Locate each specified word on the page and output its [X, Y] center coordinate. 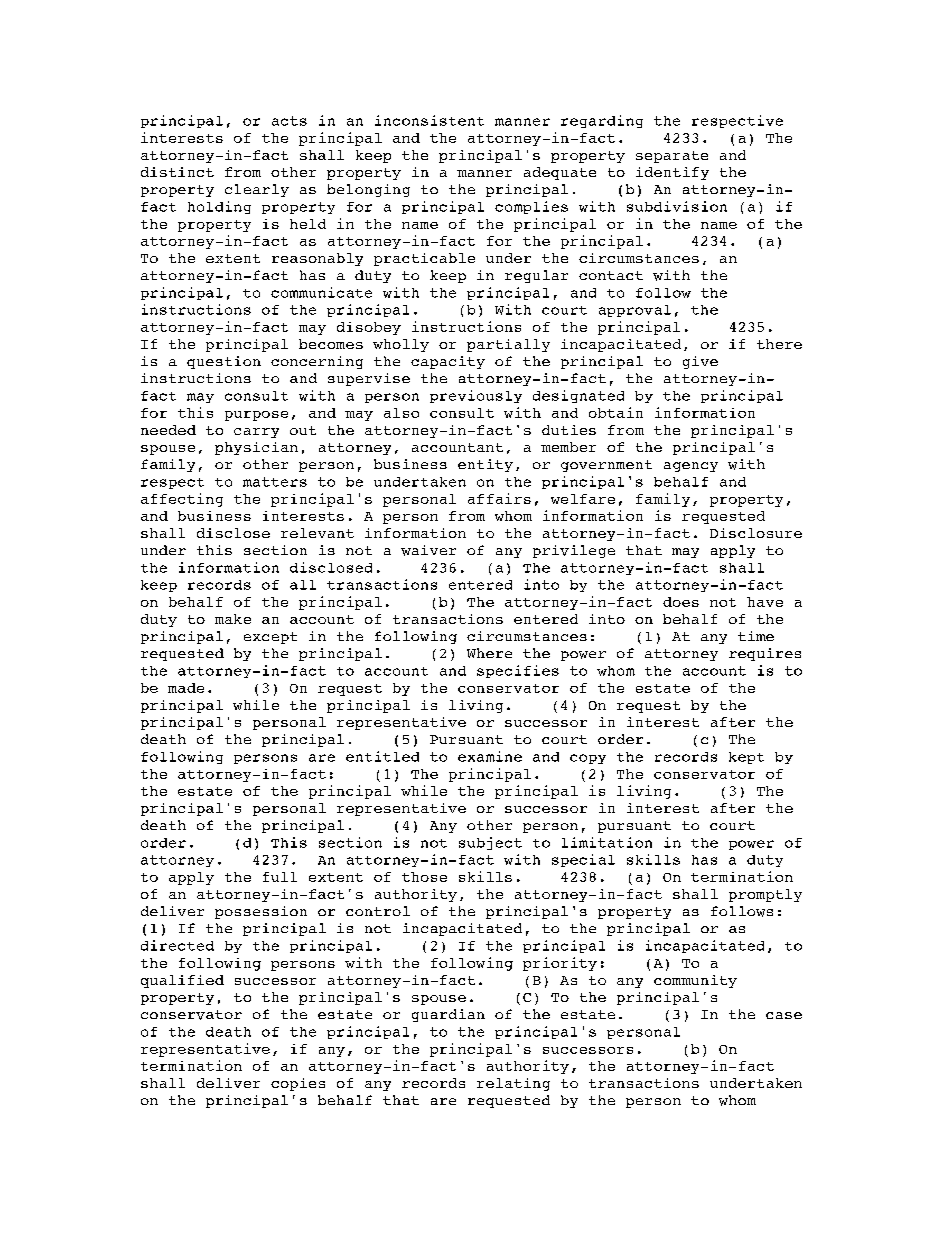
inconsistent [429, 120]
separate [672, 157]
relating [513, 1084]
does [681, 602]
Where [489, 653]
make [233, 619]
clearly [257, 190]
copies [298, 1084]
